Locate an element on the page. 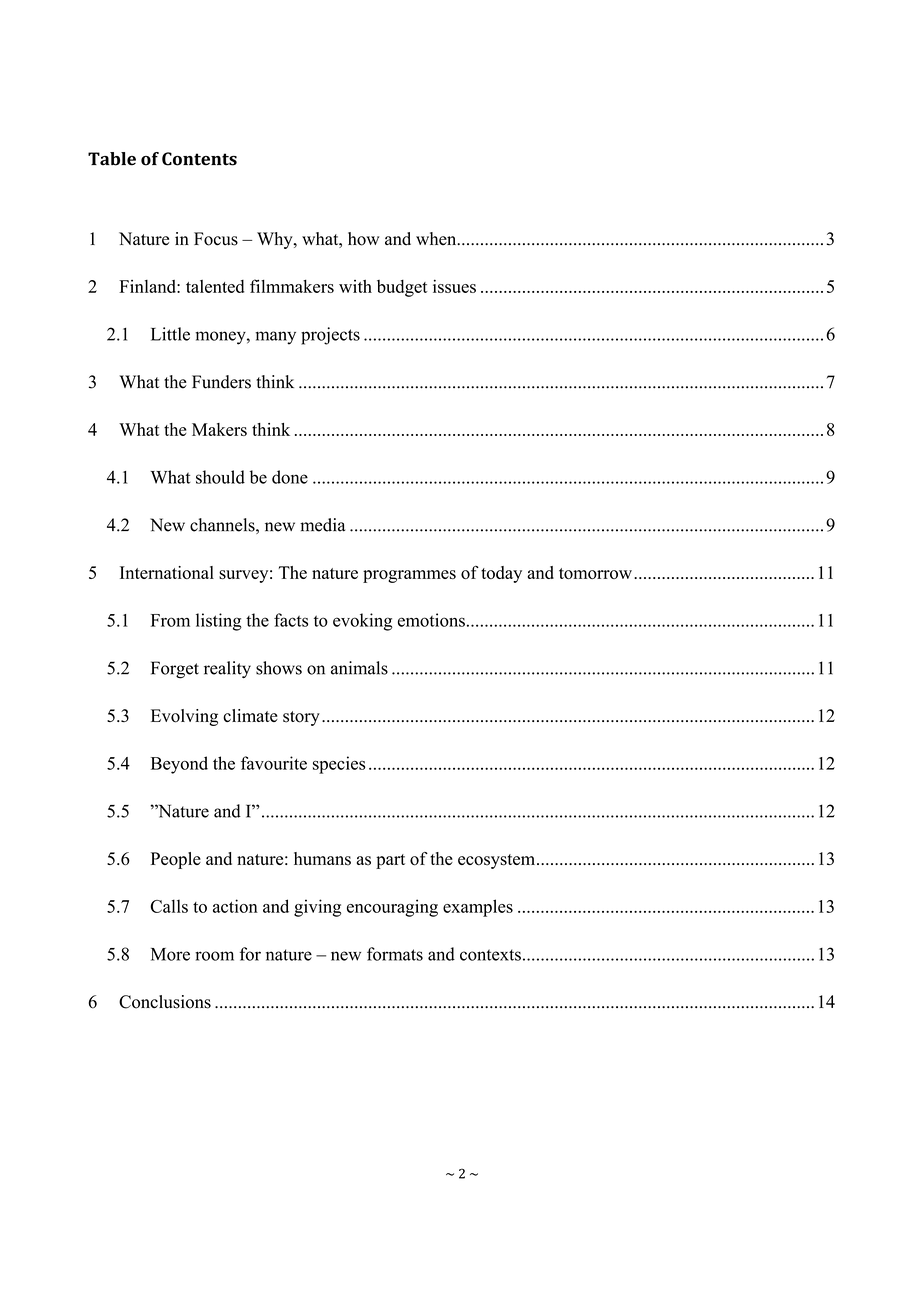 The height and width of the page is (1308, 924). listing is located at coordinates (219, 622).
